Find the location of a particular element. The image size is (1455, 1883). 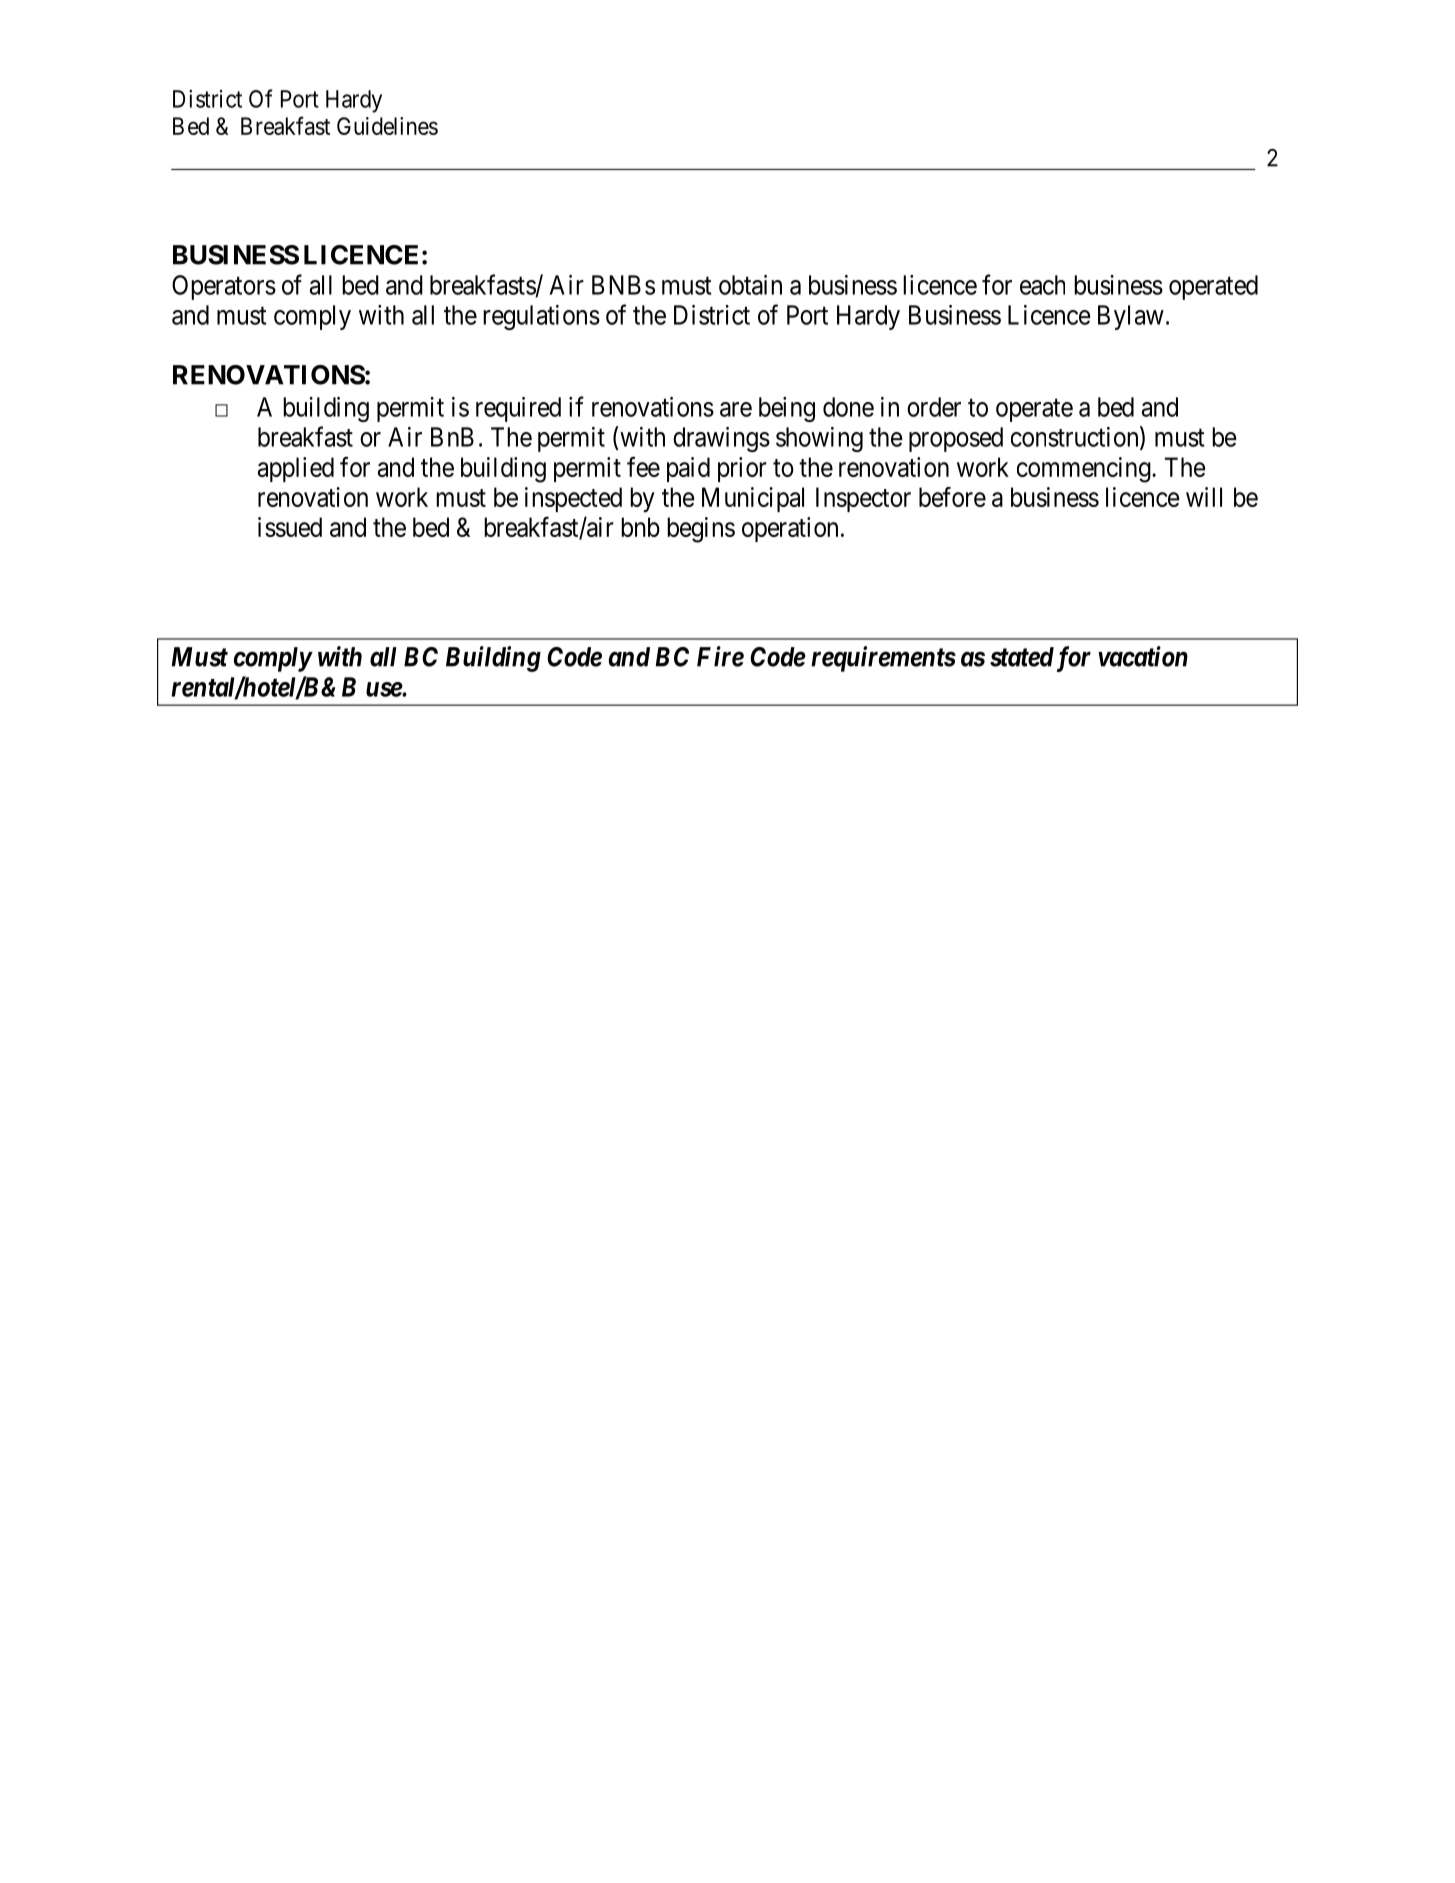

required is located at coordinates (518, 409).
